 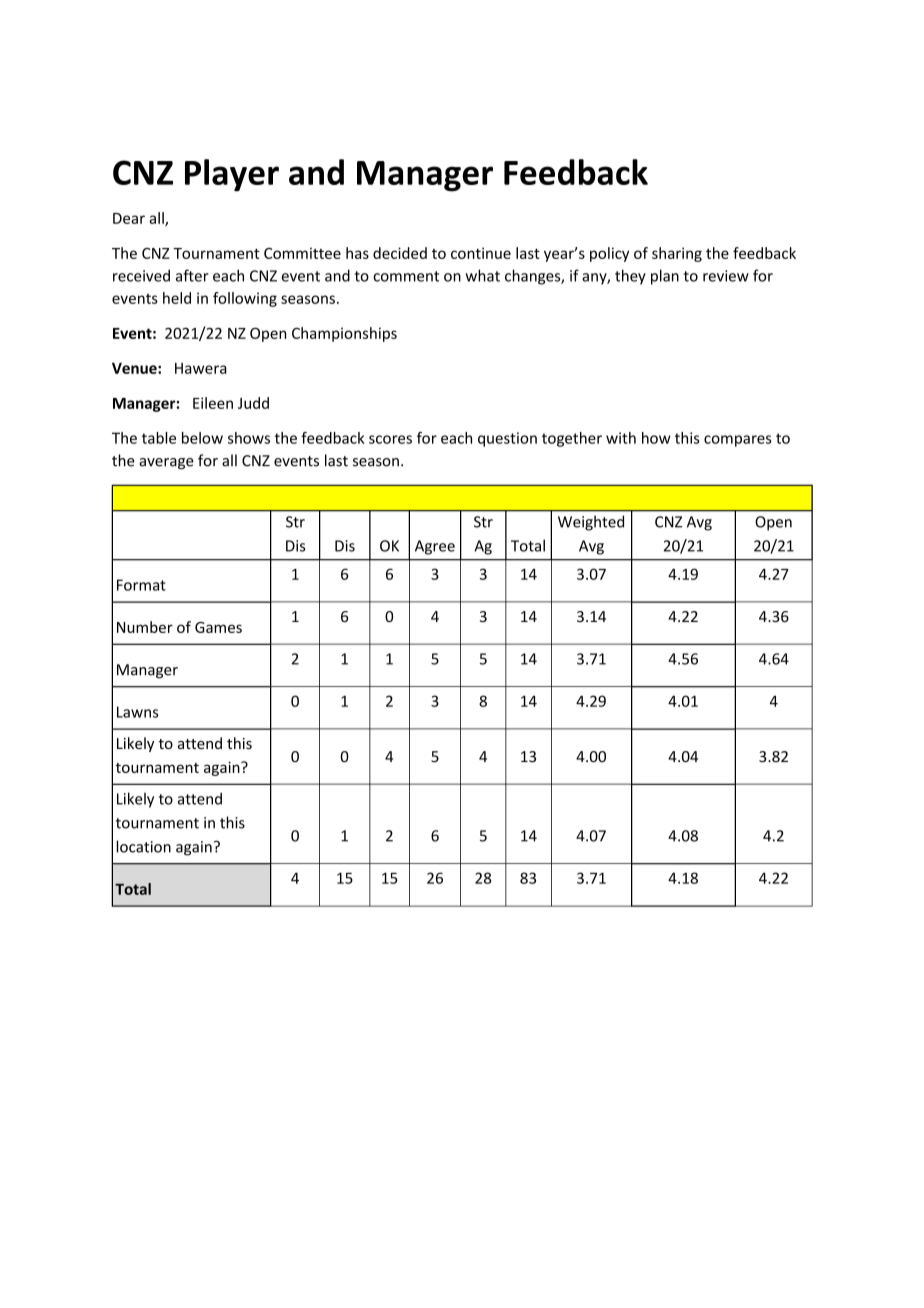 What do you see at coordinates (621, 438) in the image?
I see `with` at bounding box center [621, 438].
